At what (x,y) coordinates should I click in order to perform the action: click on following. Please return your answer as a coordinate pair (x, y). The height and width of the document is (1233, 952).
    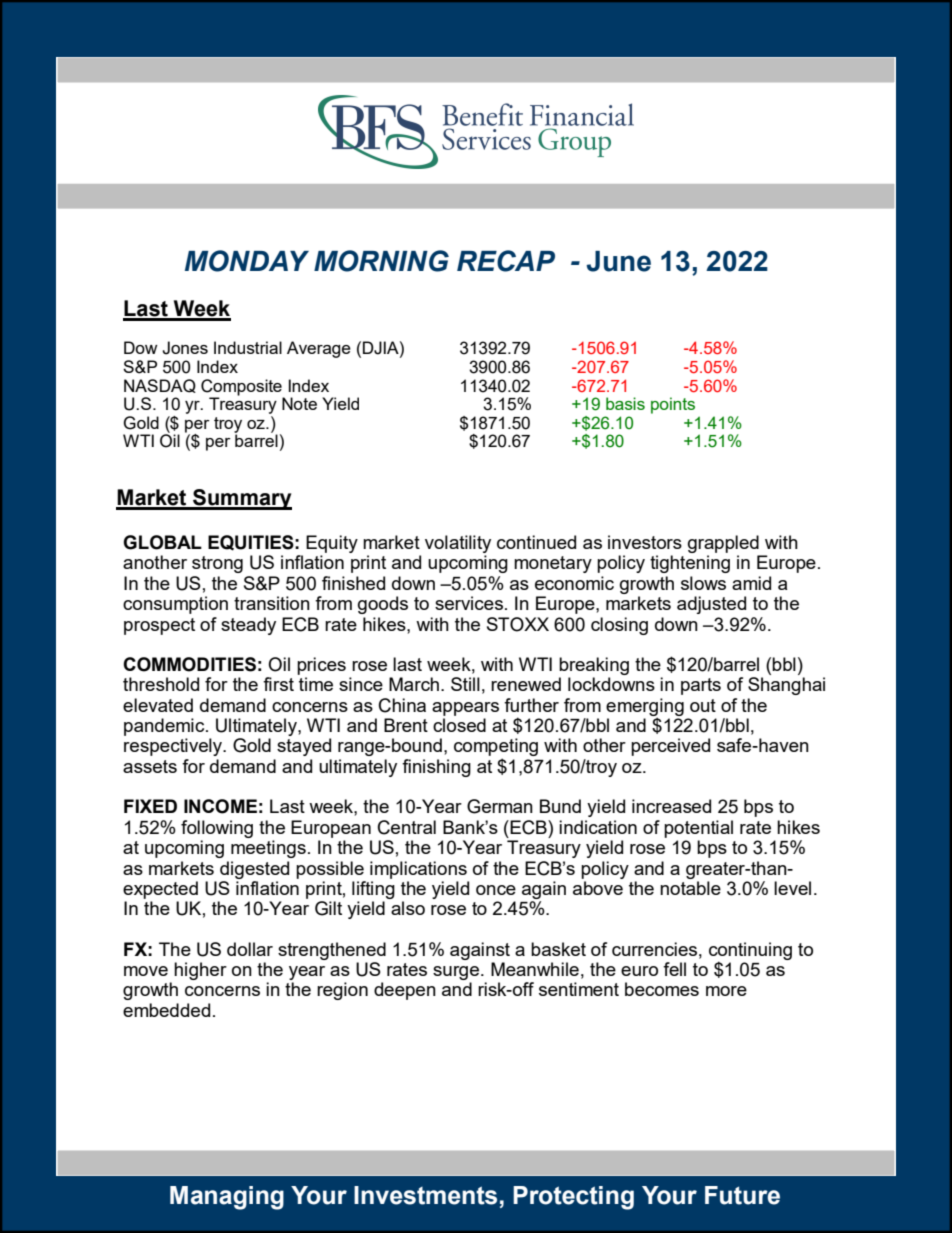
    Looking at the image, I should click on (217, 829).
